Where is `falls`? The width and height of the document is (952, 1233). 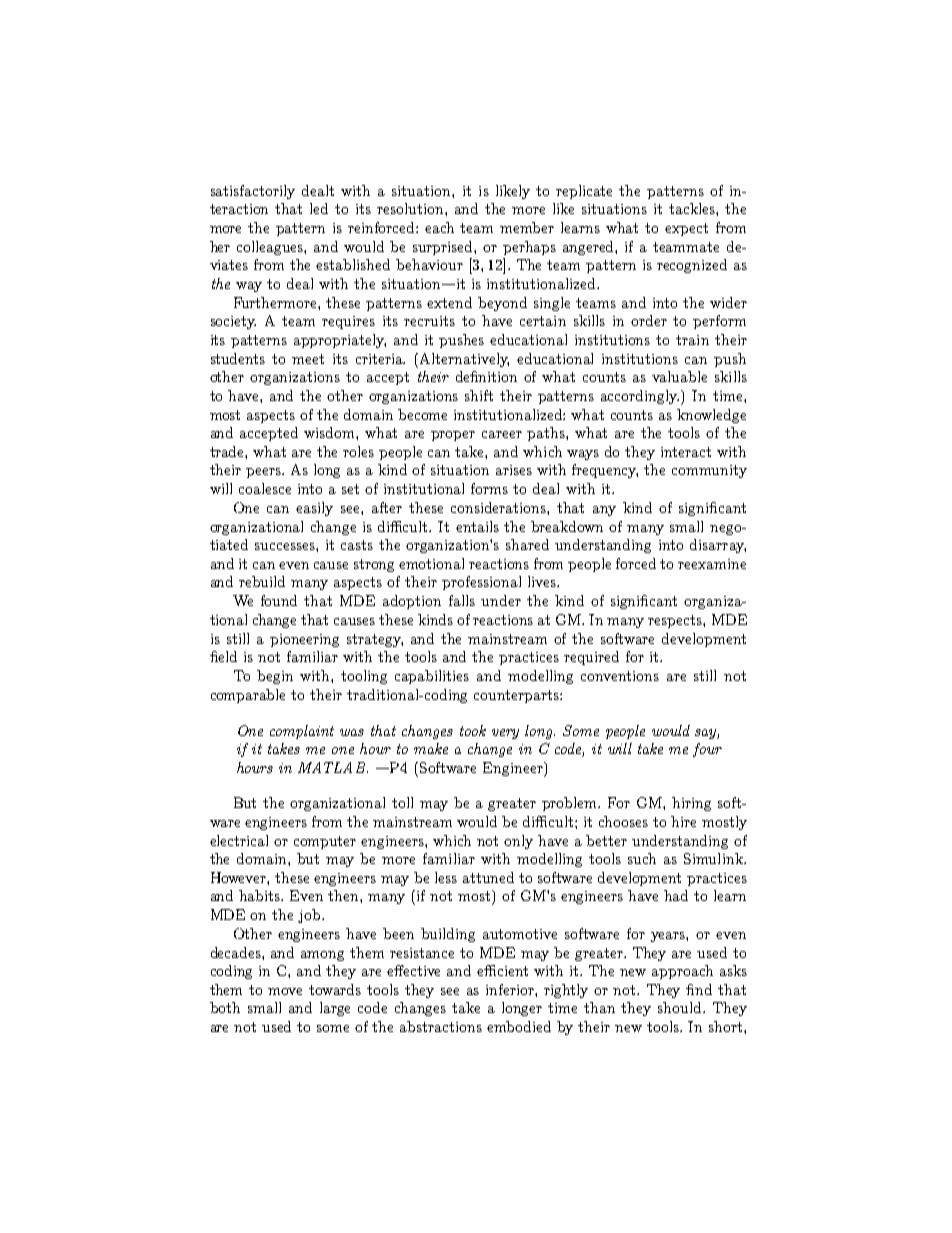 falls is located at coordinates (462, 600).
